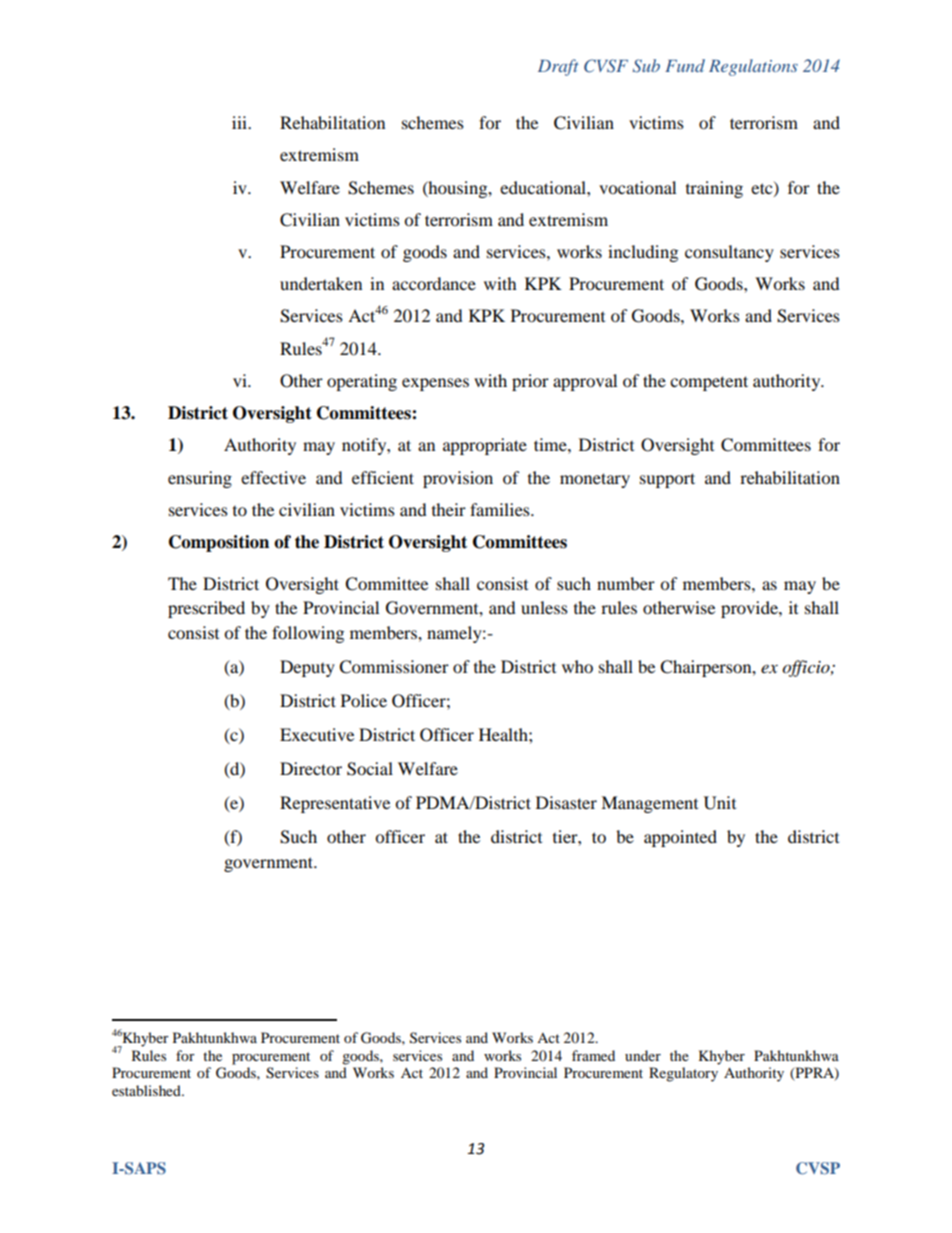 The height and width of the image is (1233, 952). What do you see at coordinates (709, 383) in the image?
I see `competent` at bounding box center [709, 383].
